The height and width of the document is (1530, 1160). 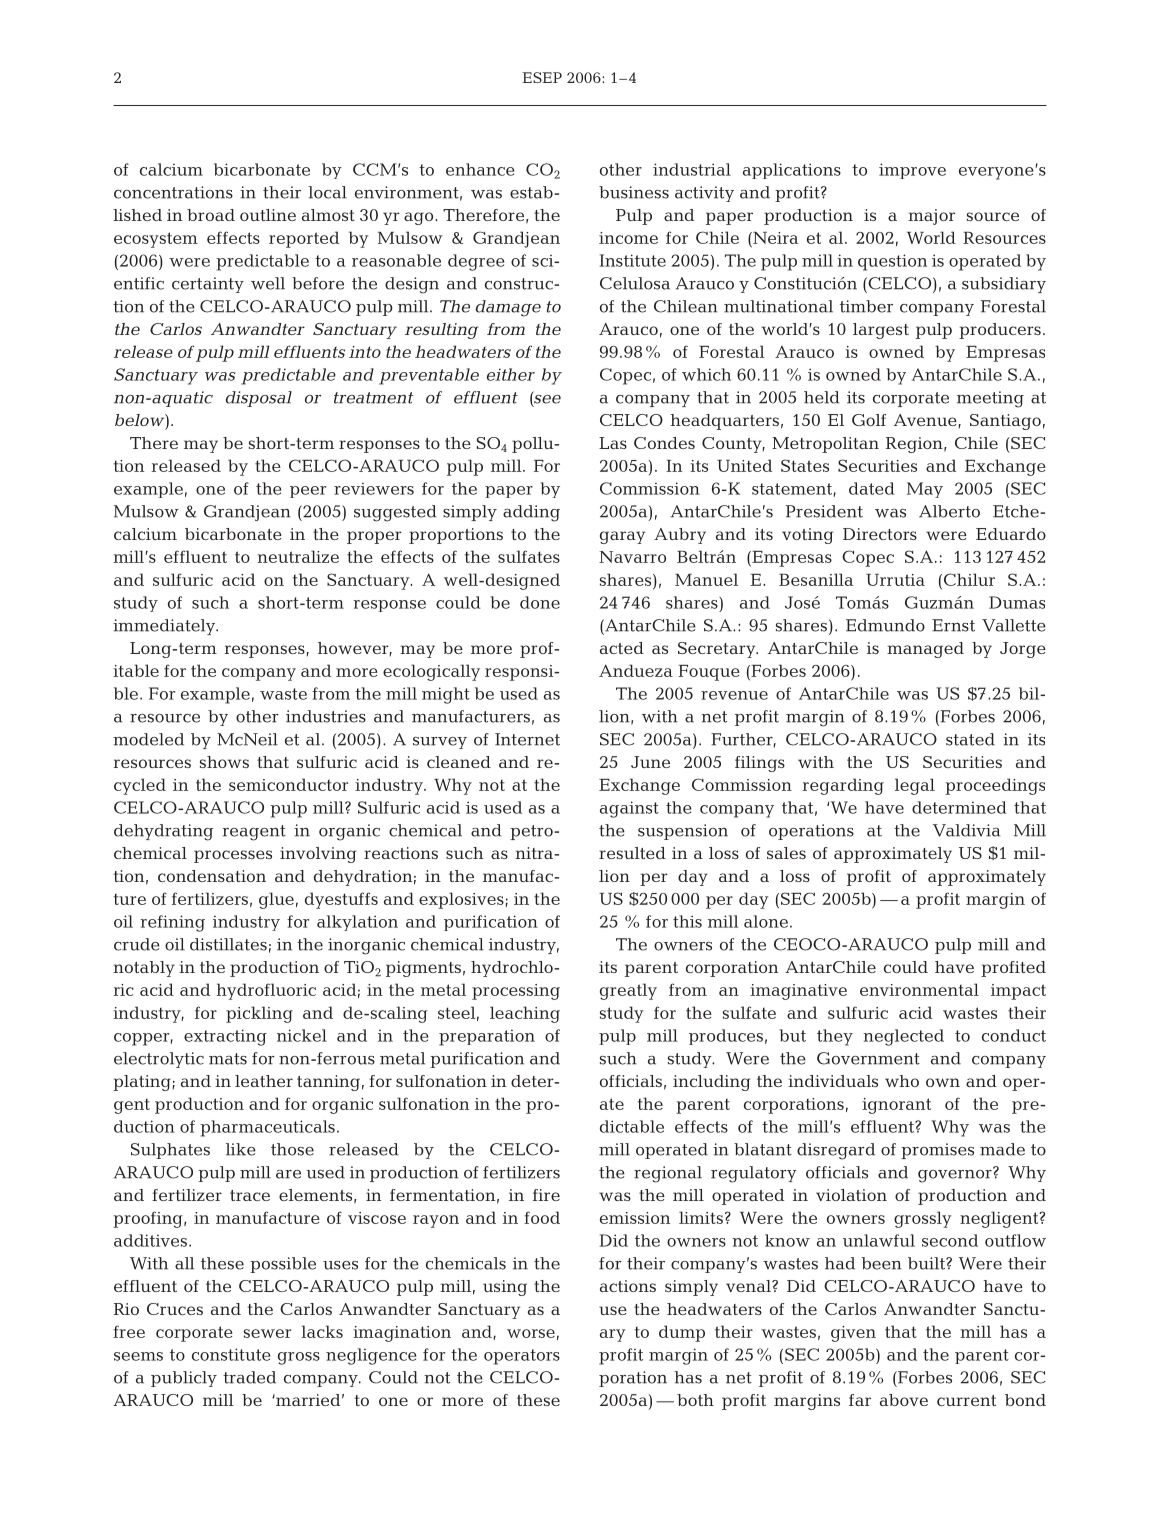 I want to click on distillates, so click(x=228, y=944).
